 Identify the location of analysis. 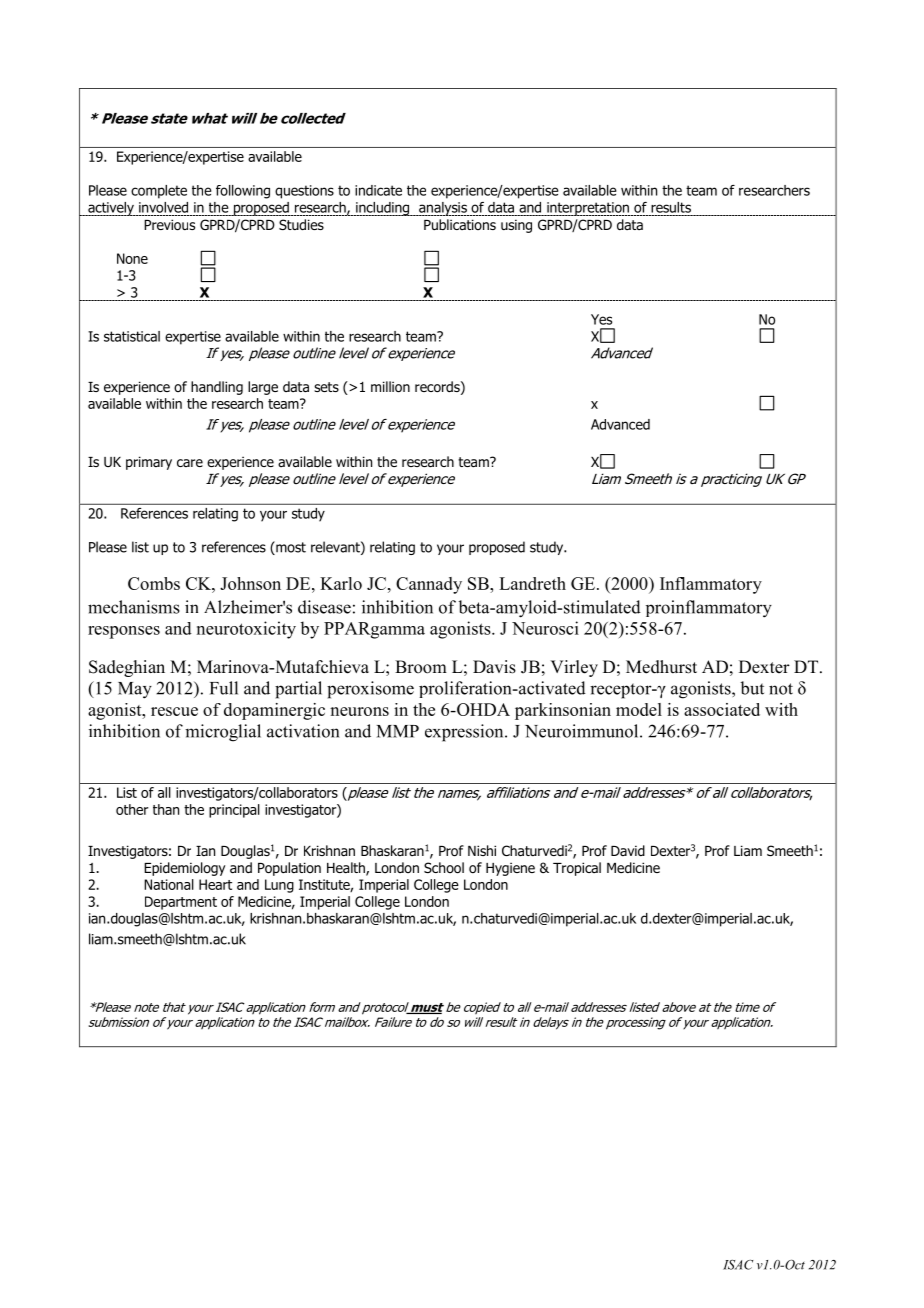
(443, 209).
